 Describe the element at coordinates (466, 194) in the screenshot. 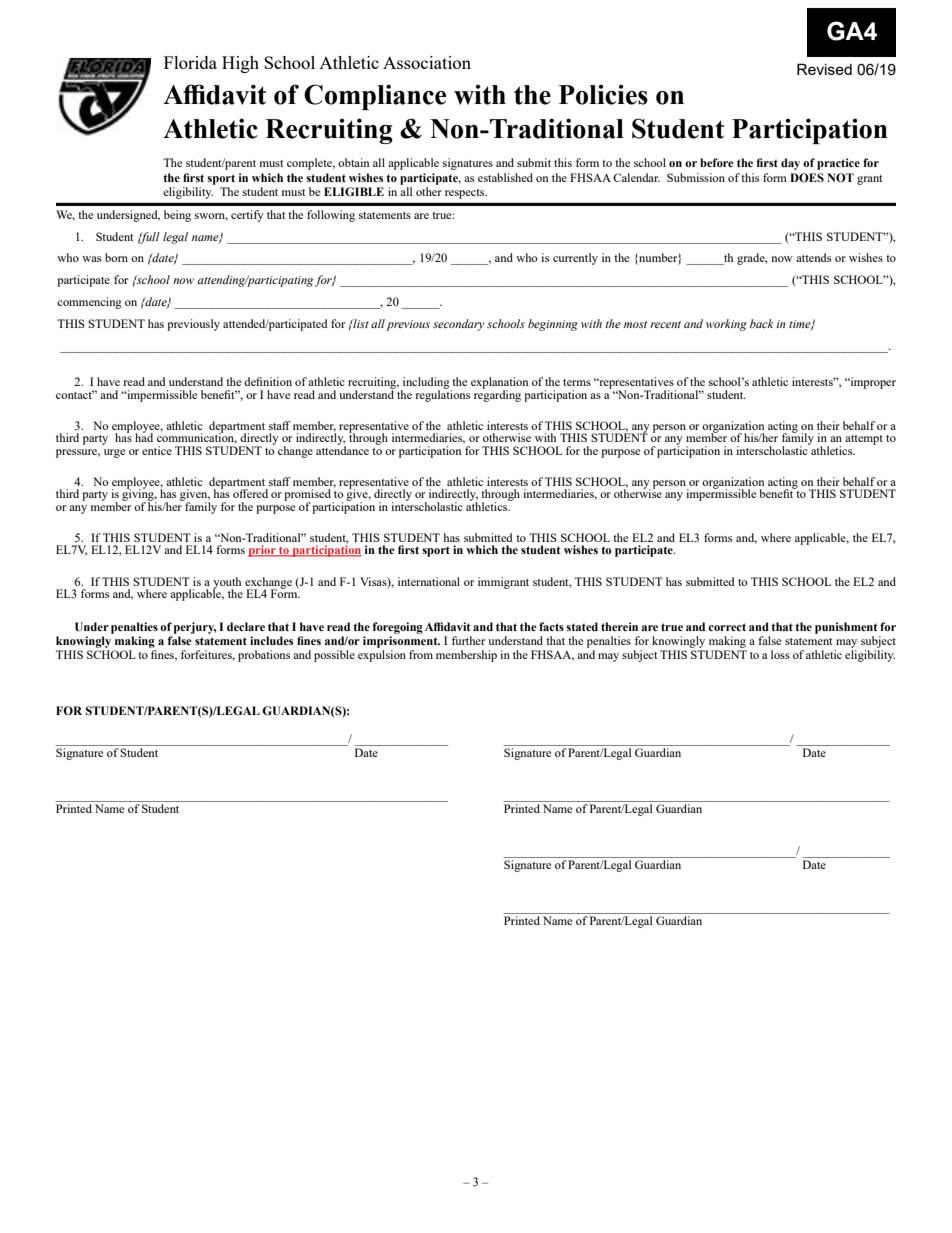

I see `respects` at that location.
